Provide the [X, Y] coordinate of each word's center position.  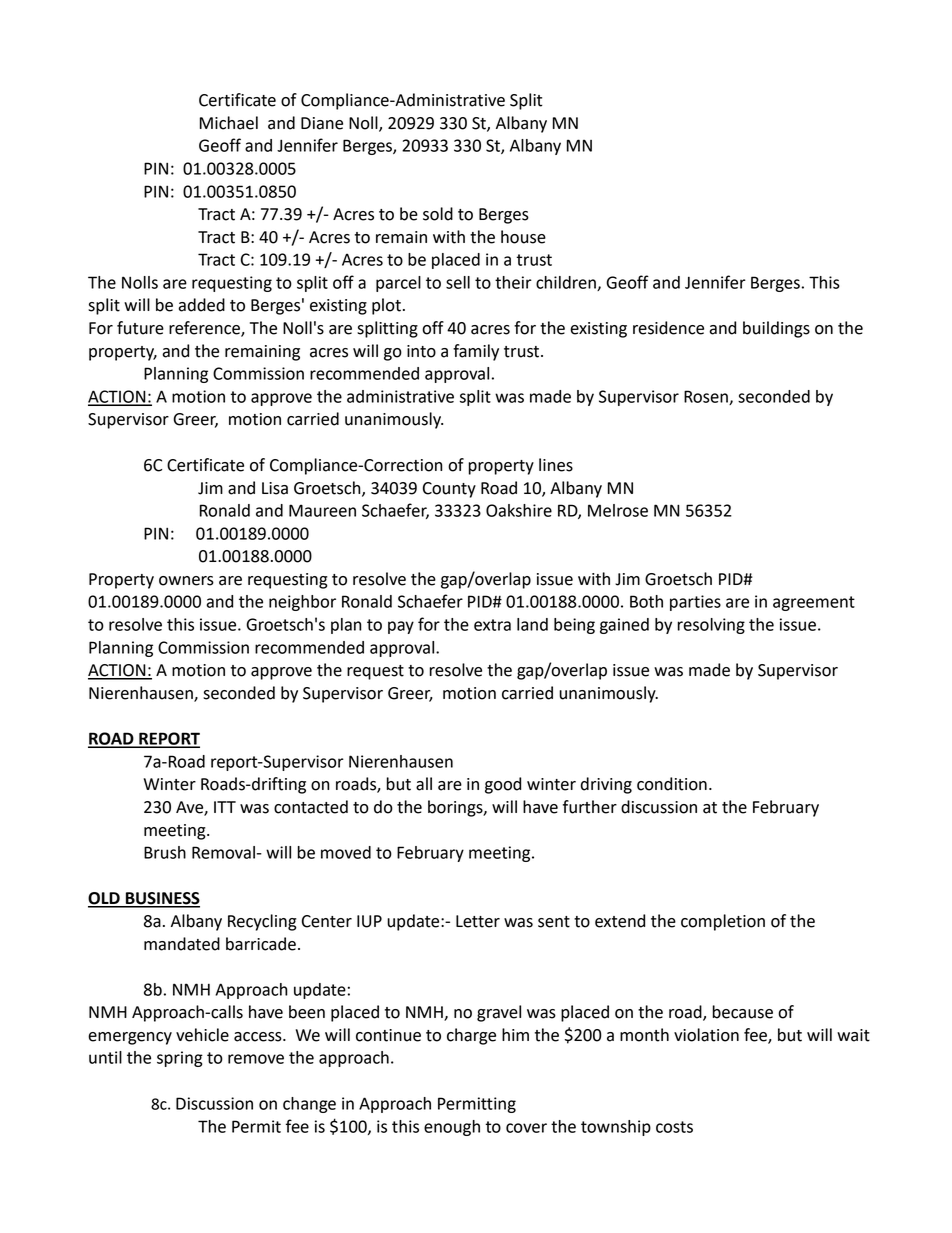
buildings [776, 329]
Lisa [275, 488]
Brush [165, 852]
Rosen [707, 397]
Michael [229, 123]
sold [438, 214]
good [503, 785]
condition [672, 784]
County [449, 490]
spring [180, 1059]
